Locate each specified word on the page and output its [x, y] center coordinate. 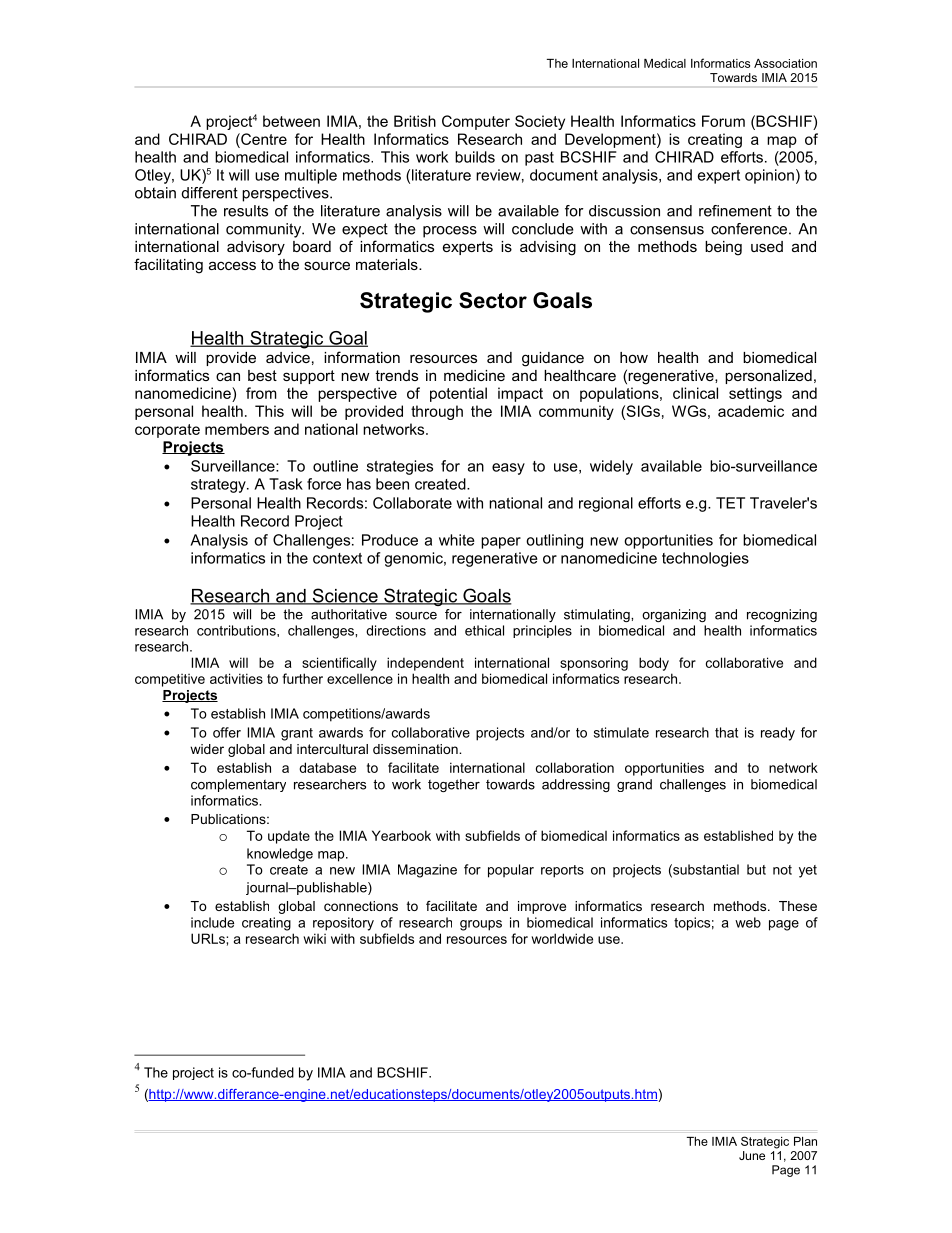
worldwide [562, 938]
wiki [314, 938]
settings [755, 394]
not [782, 870]
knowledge [280, 855]
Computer [476, 122]
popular [511, 871]
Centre [263, 139]
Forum [723, 121]
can [228, 376]
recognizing [782, 615]
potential [458, 394]
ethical [484, 630]
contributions [237, 630]
